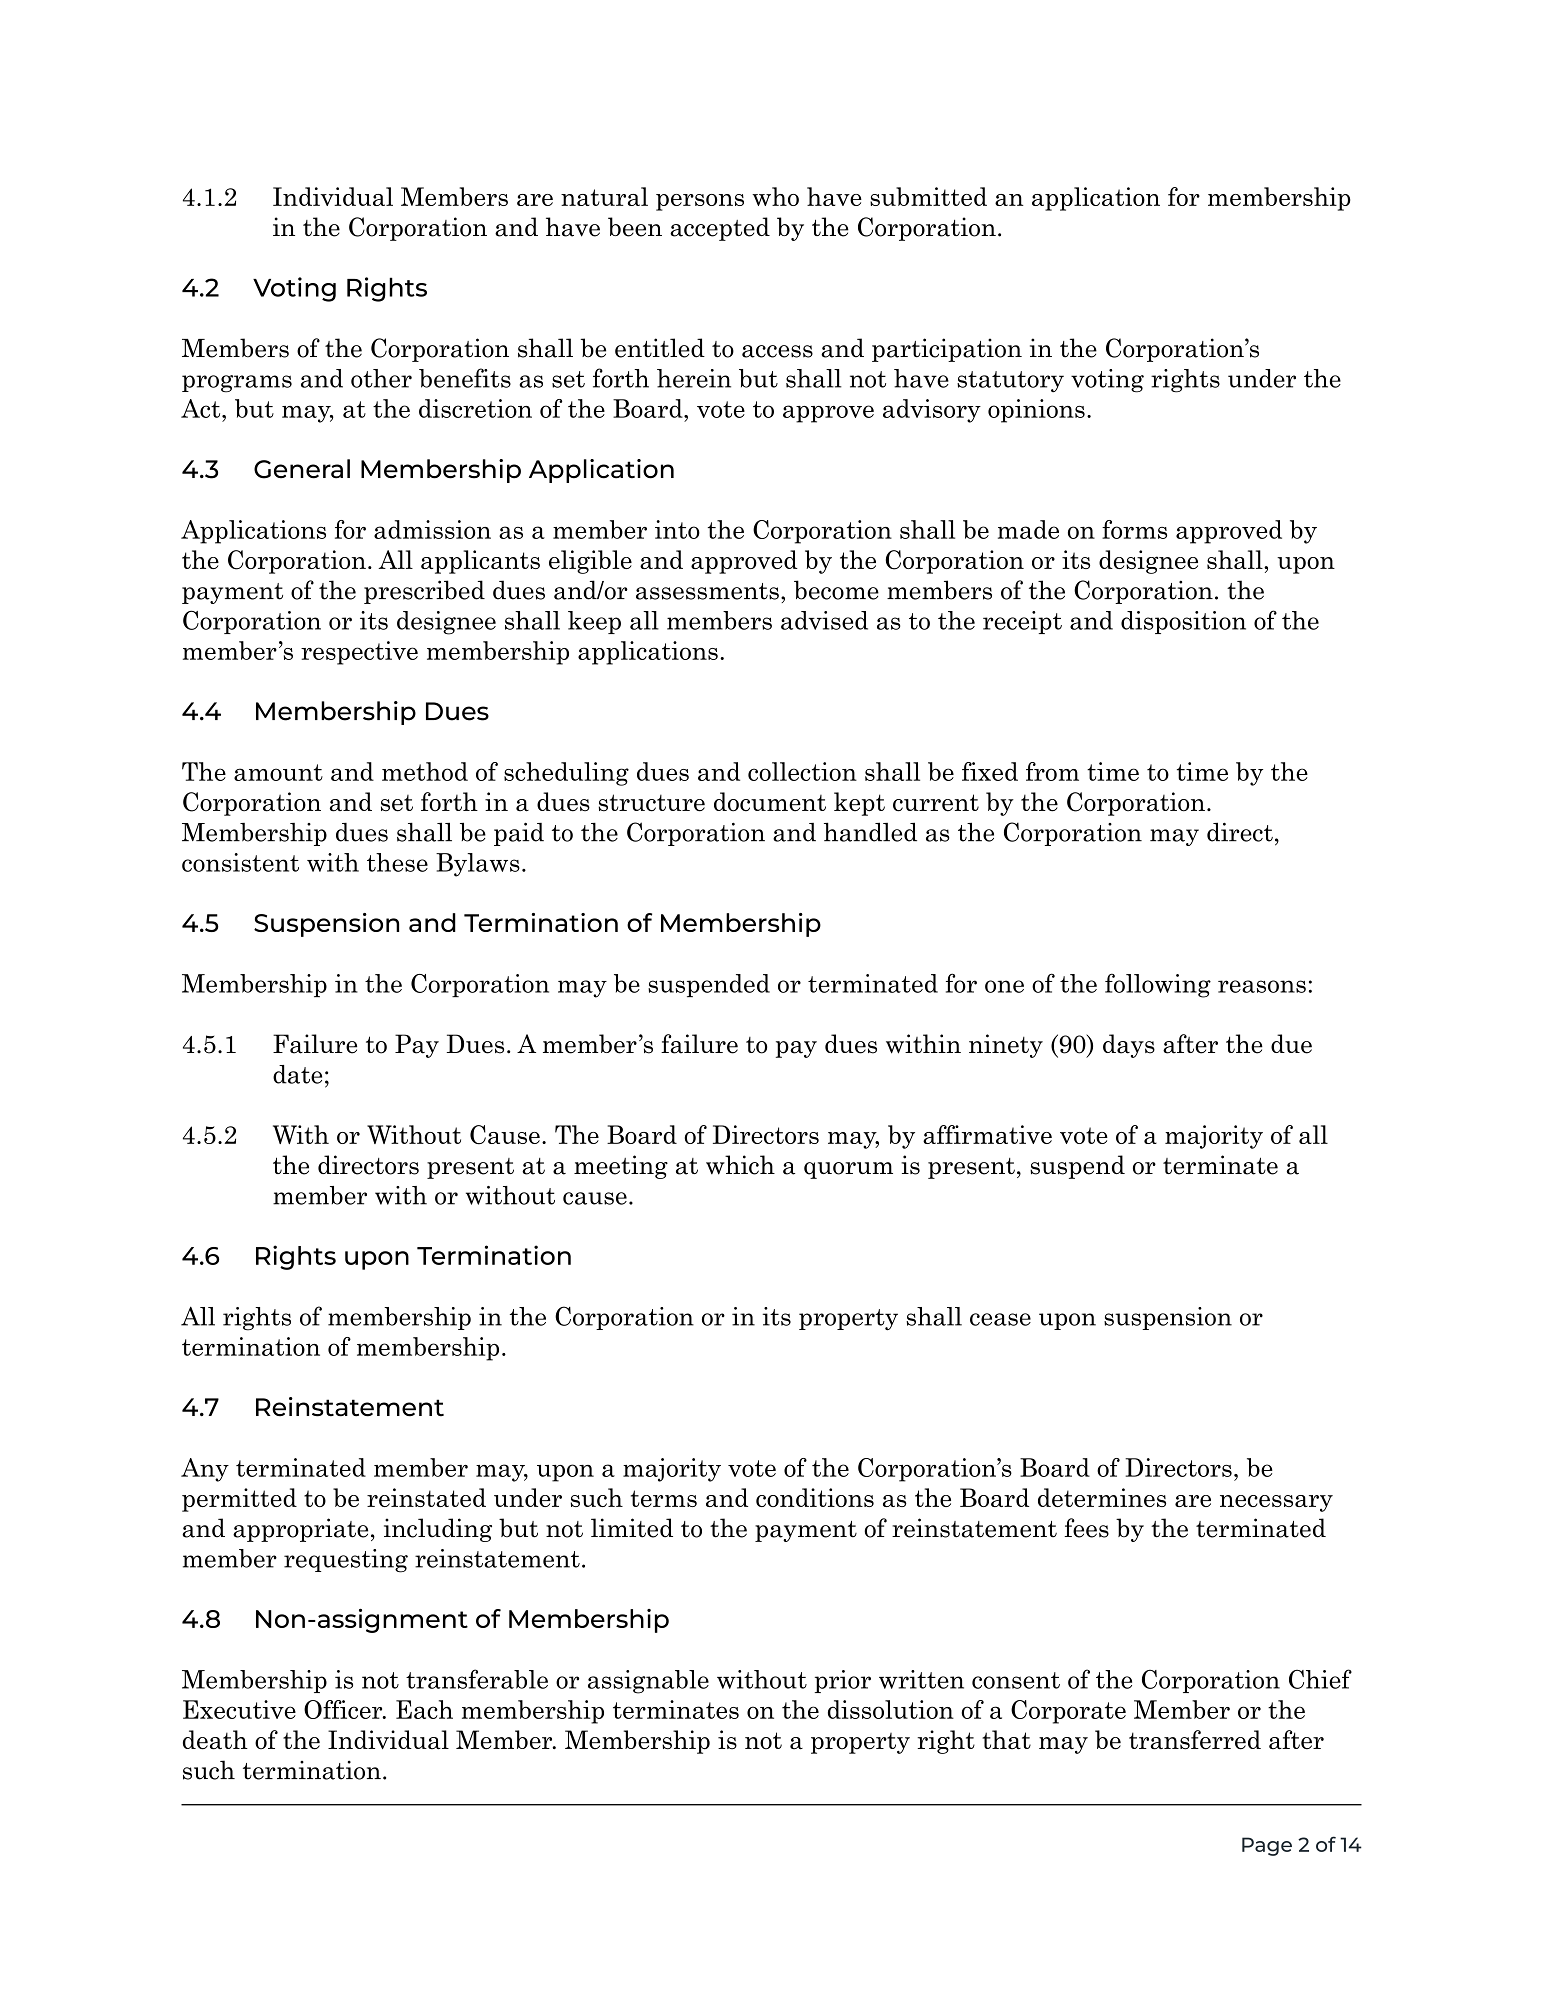  What do you see at coordinates (426, 1497) in the image?
I see `reinstated` at bounding box center [426, 1497].
